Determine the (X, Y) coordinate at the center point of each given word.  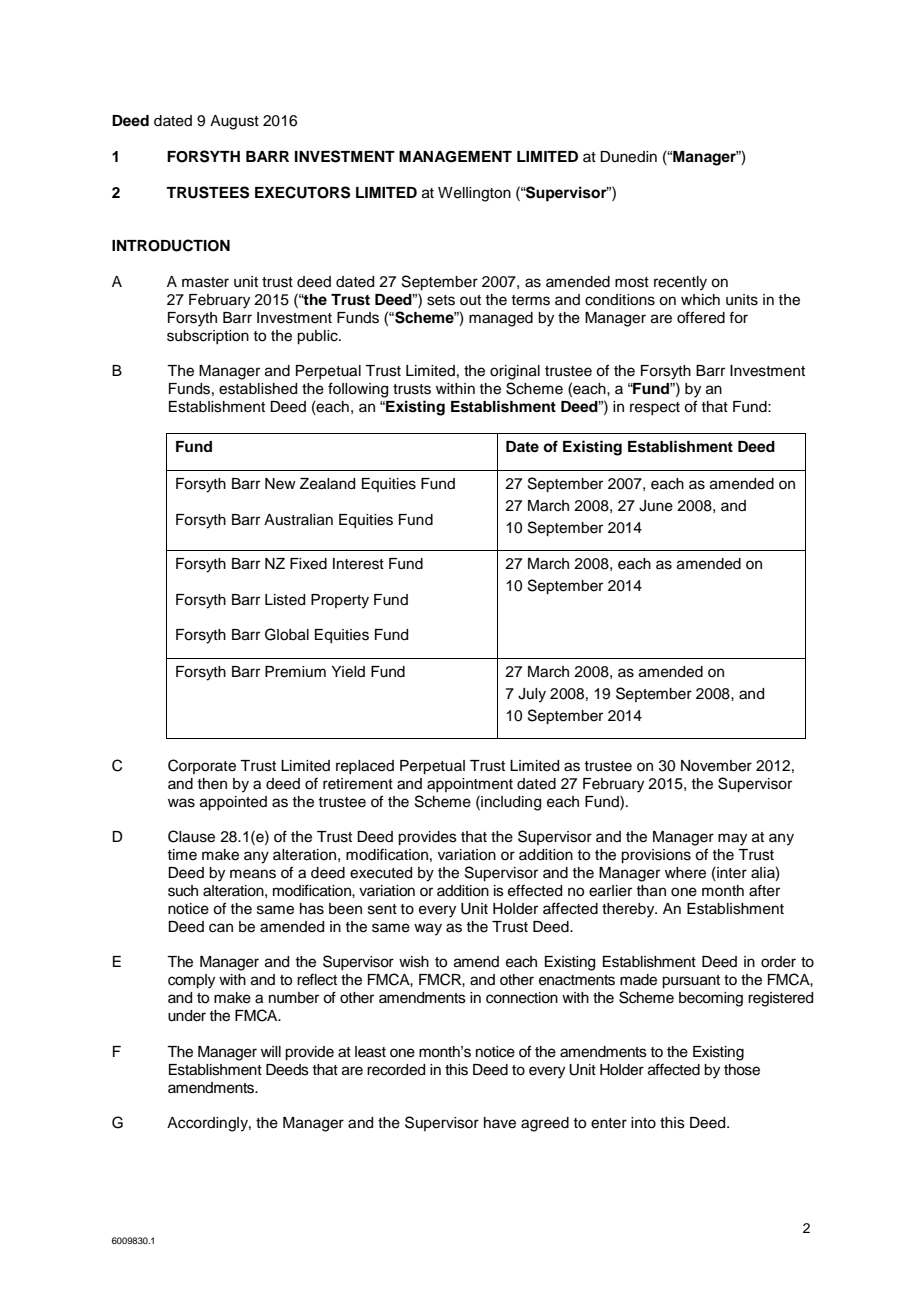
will (271, 1051)
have (500, 1123)
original (515, 372)
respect (655, 408)
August (234, 122)
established (258, 389)
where (685, 873)
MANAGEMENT (455, 157)
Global (287, 634)
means (253, 874)
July (532, 695)
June (656, 506)
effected (535, 890)
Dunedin (628, 157)
